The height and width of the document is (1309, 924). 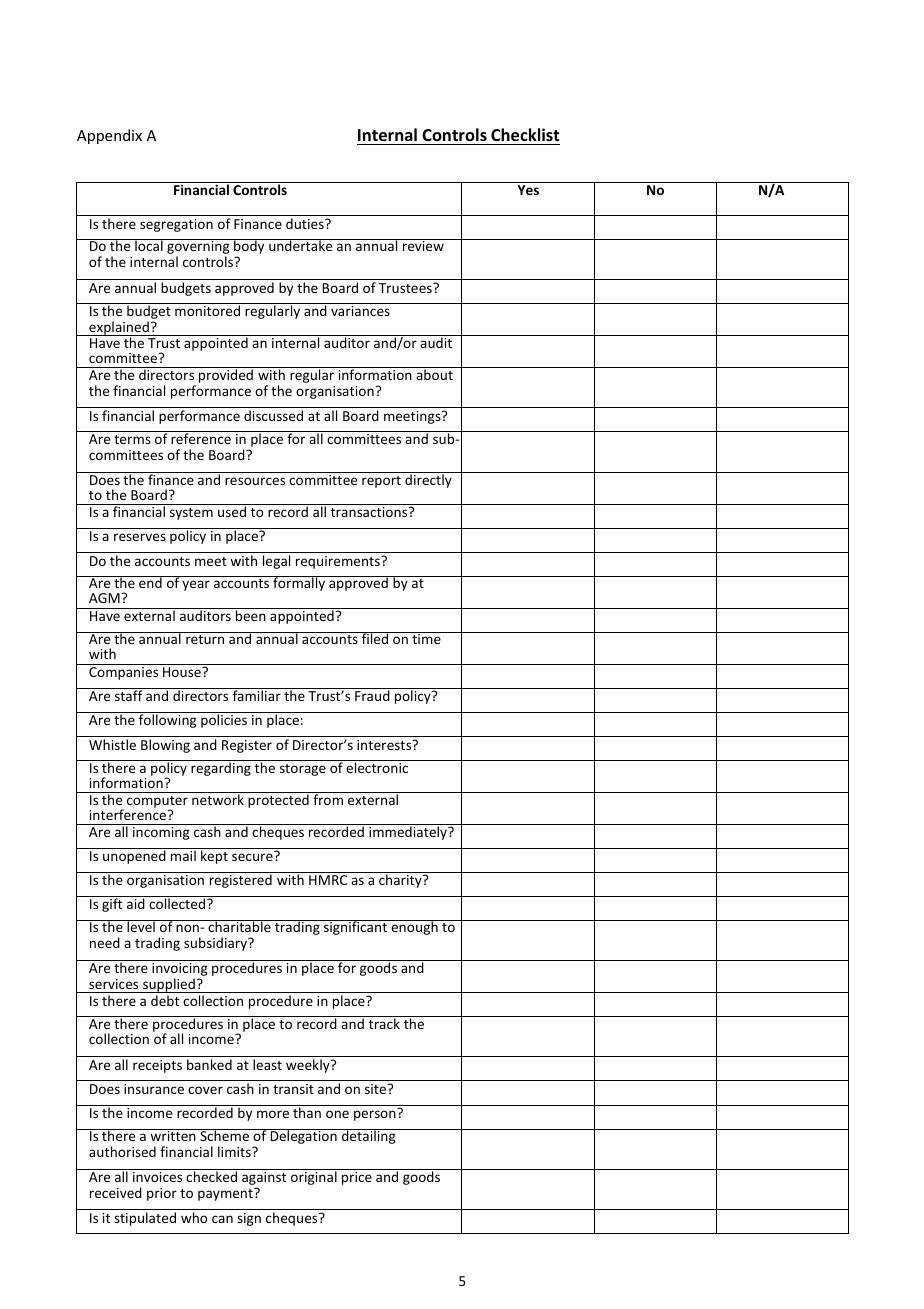 What do you see at coordinates (161, 833) in the document?
I see `incoming` at bounding box center [161, 833].
